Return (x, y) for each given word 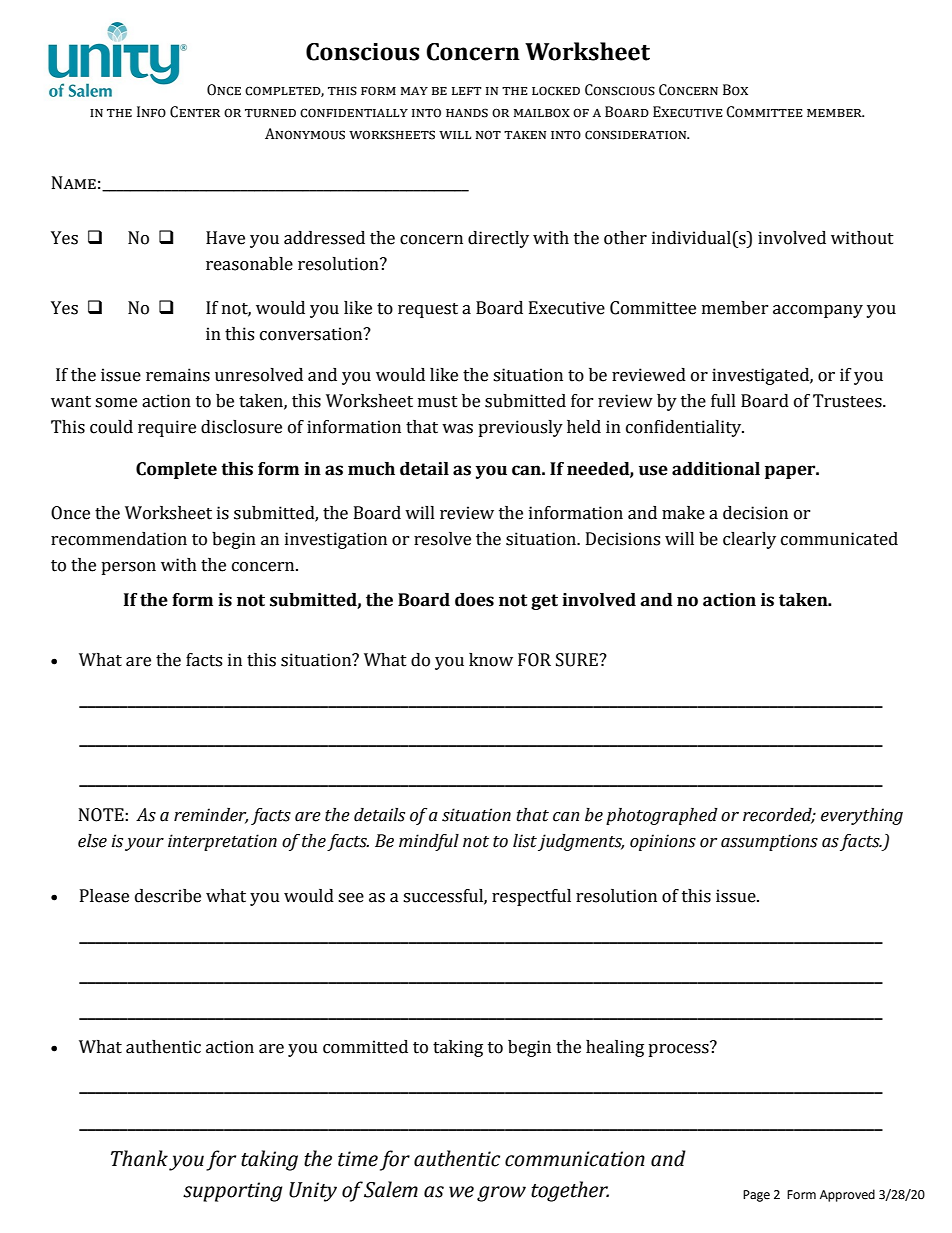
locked (556, 91)
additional (716, 469)
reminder (211, 815)
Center (195, 112)
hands (467, 113)
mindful (429, 842)
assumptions (769, 842)
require (167, 428)
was (457, 429)
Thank (139, 1158)
